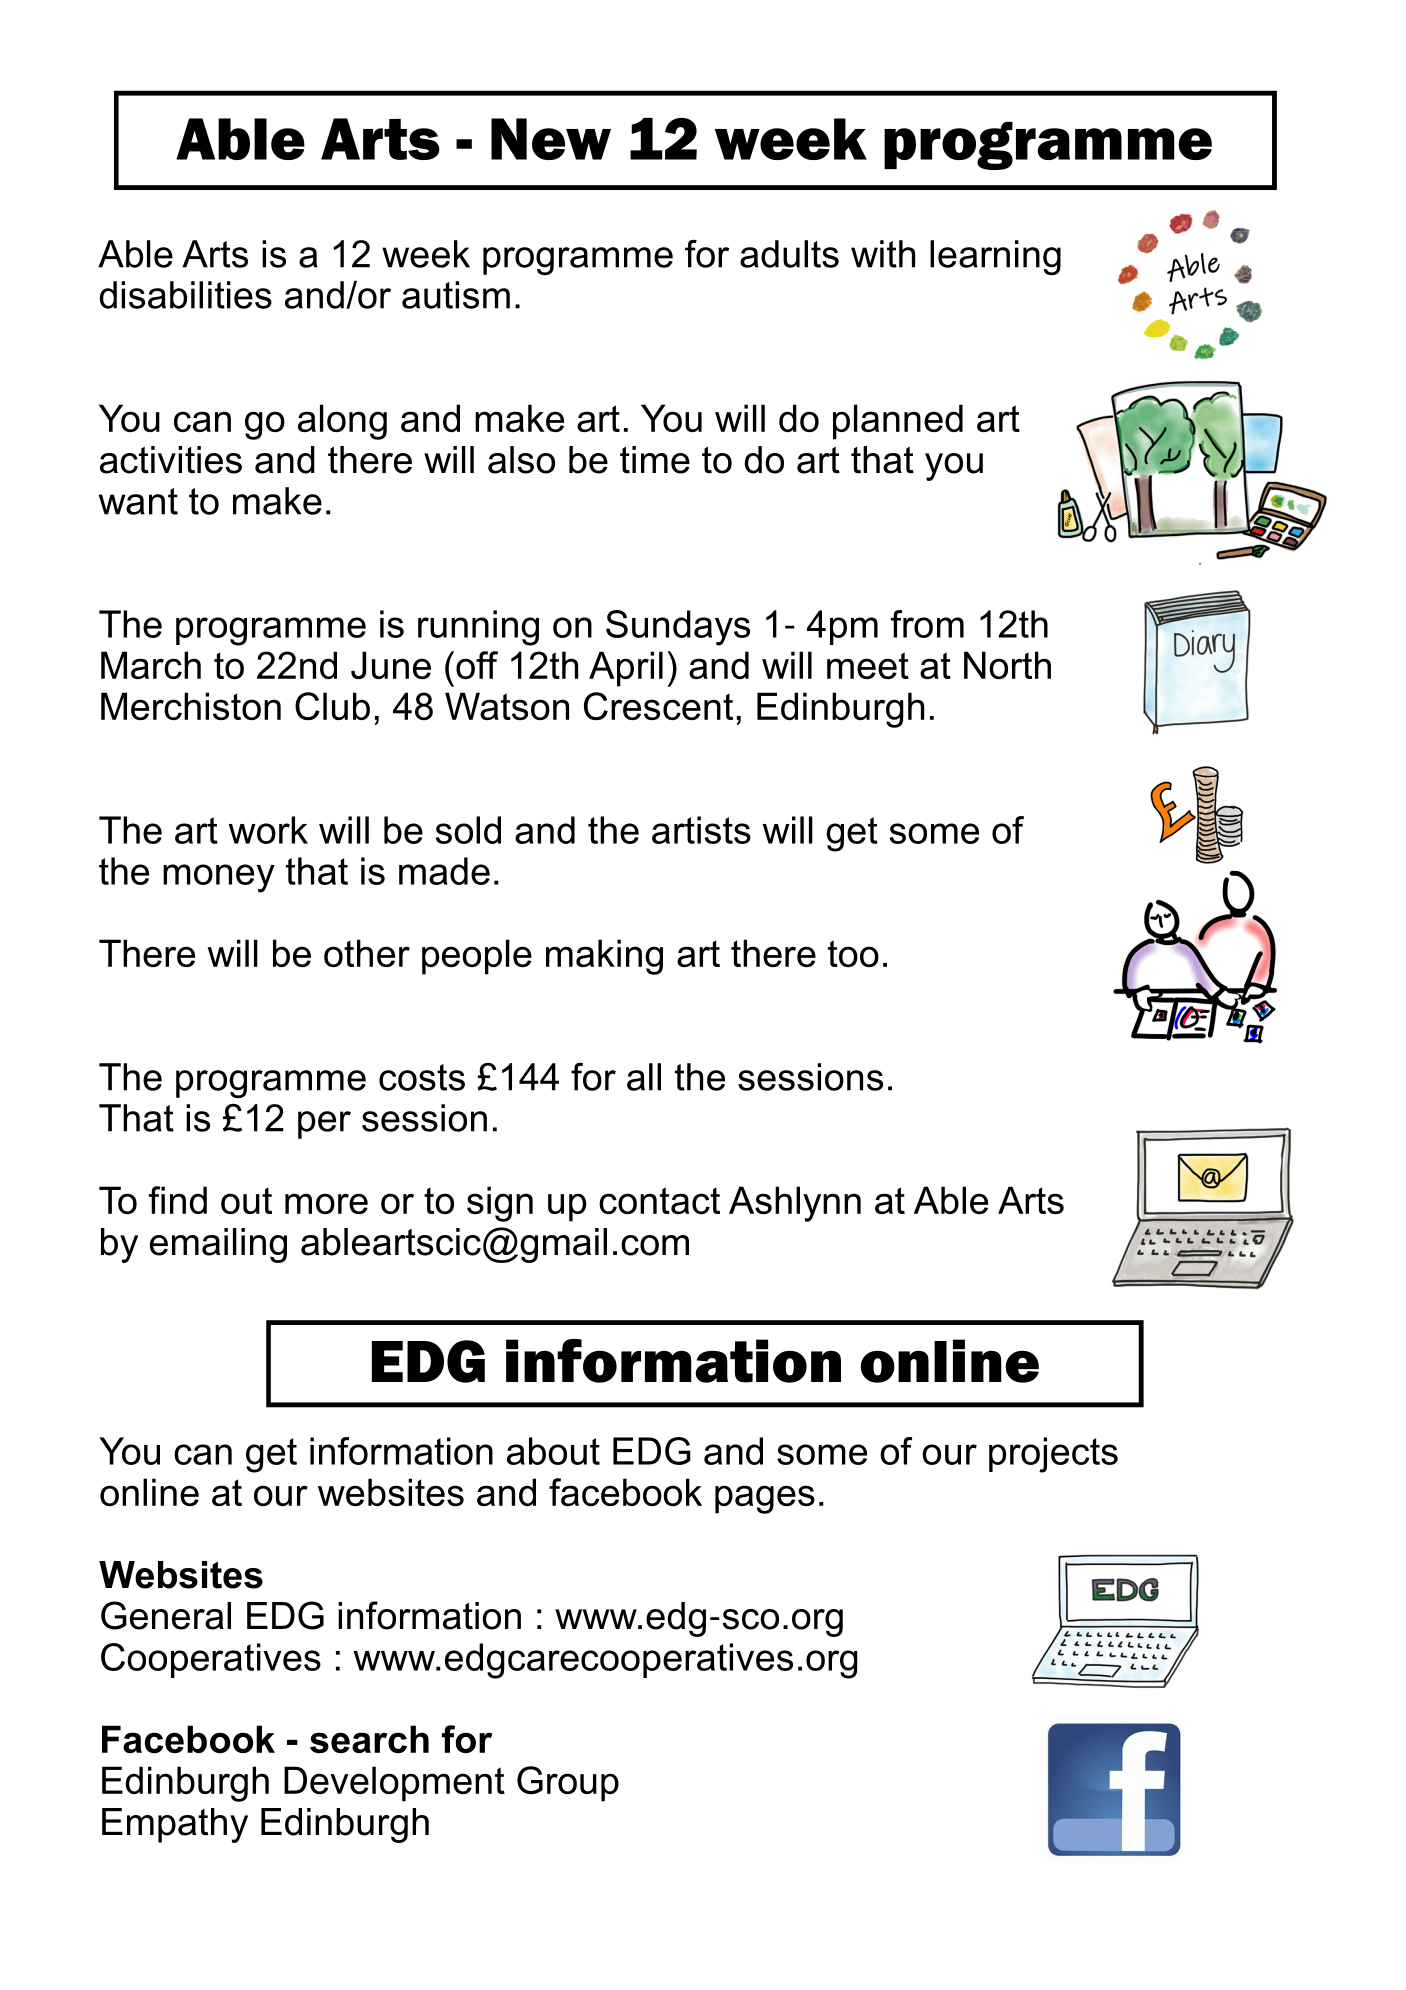 The height and width of the screenshot is (1990, 1406). I want to click on making, so click(604, 957).
